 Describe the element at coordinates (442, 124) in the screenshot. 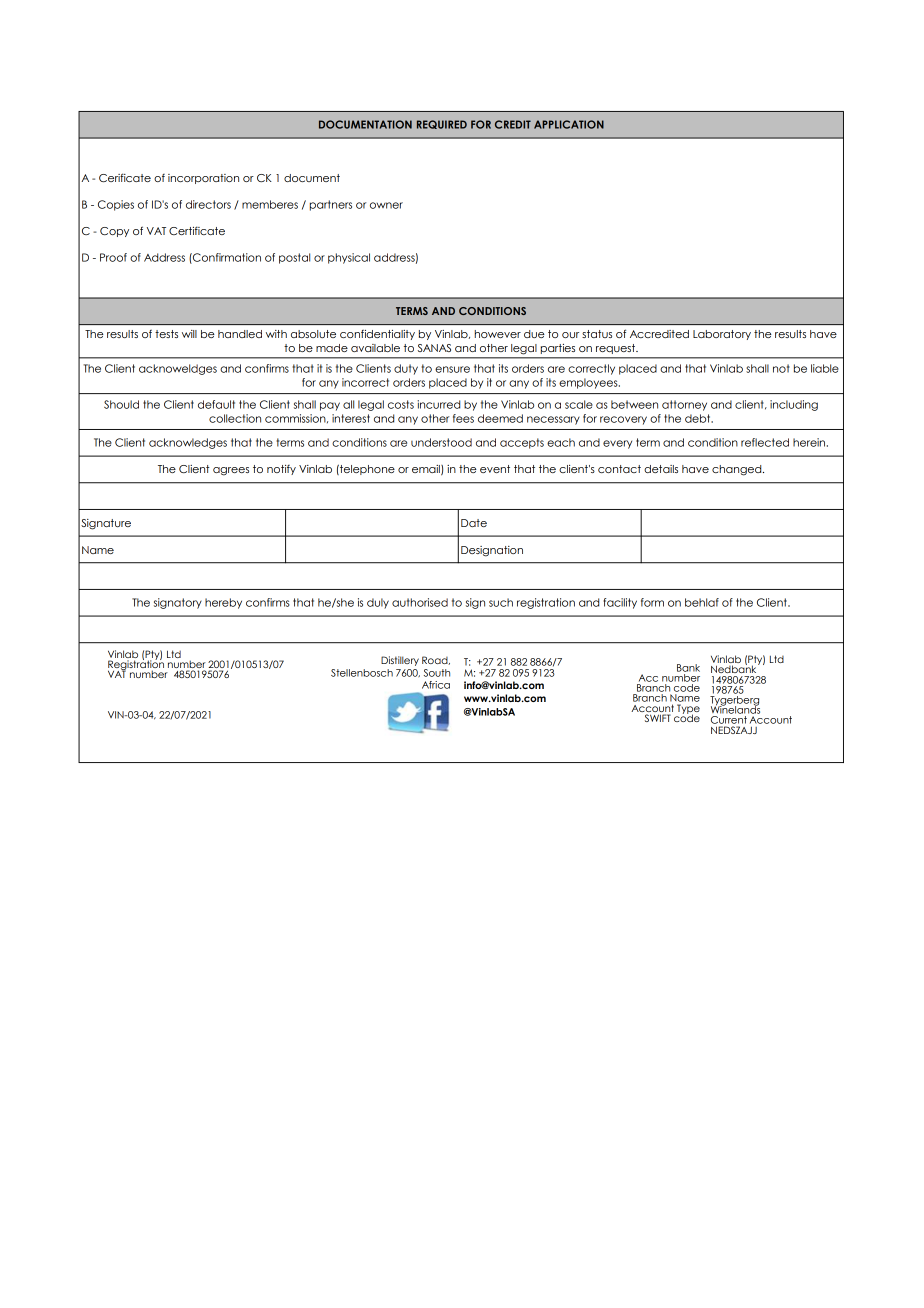

I see `REQUIRED` at that location.
